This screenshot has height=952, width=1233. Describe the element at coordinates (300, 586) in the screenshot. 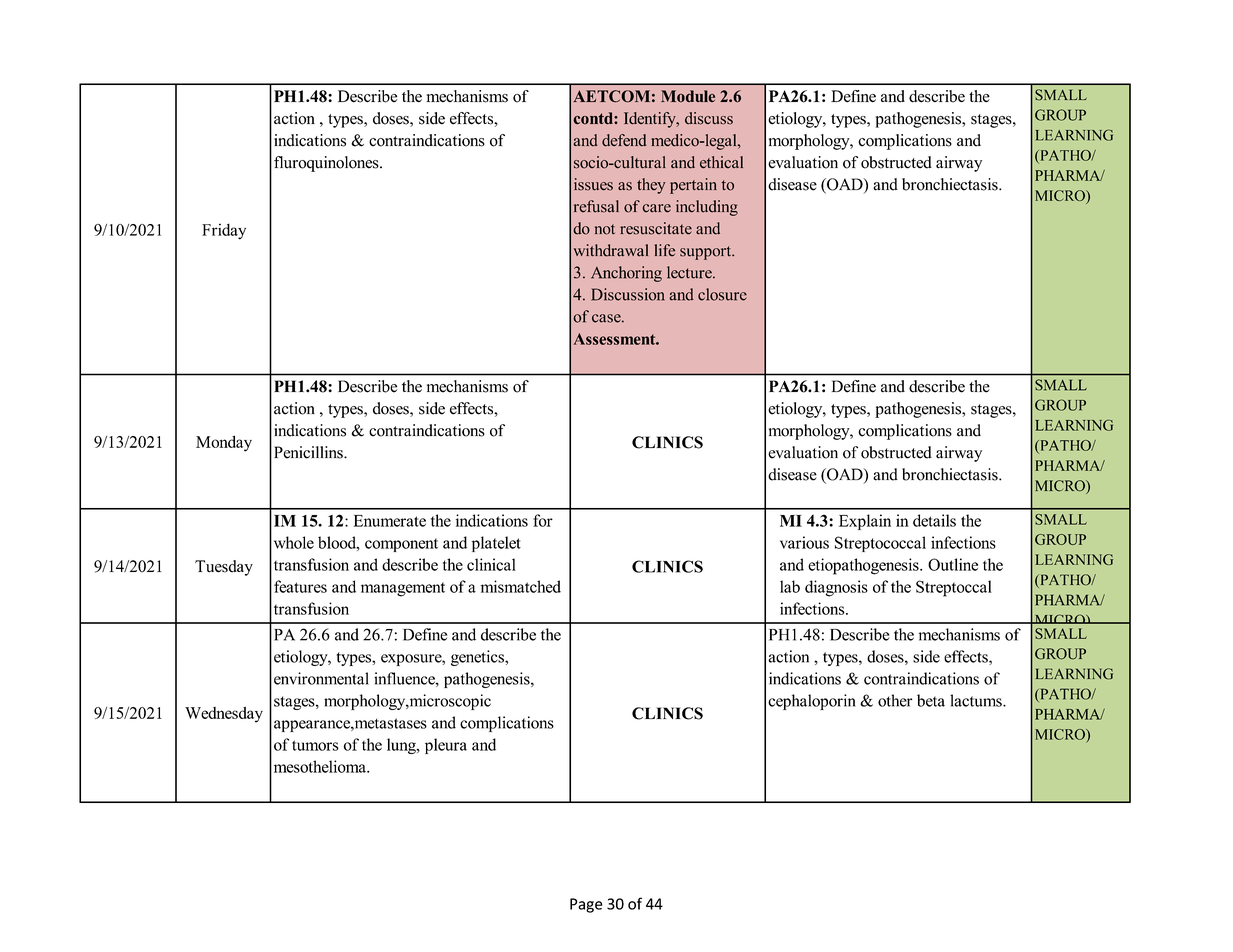

I see `features` at that location.
